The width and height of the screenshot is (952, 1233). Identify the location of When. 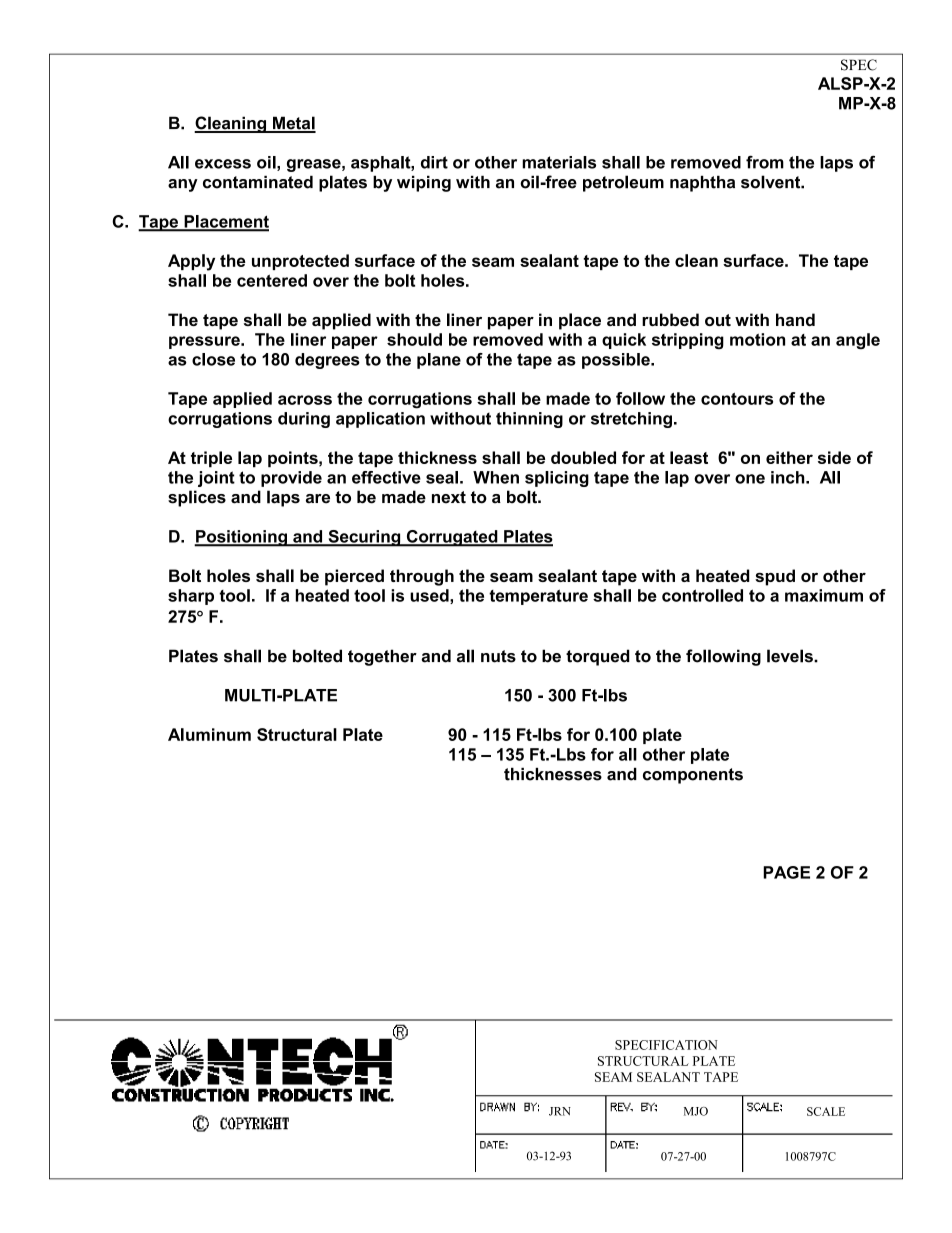
(496, 477).
